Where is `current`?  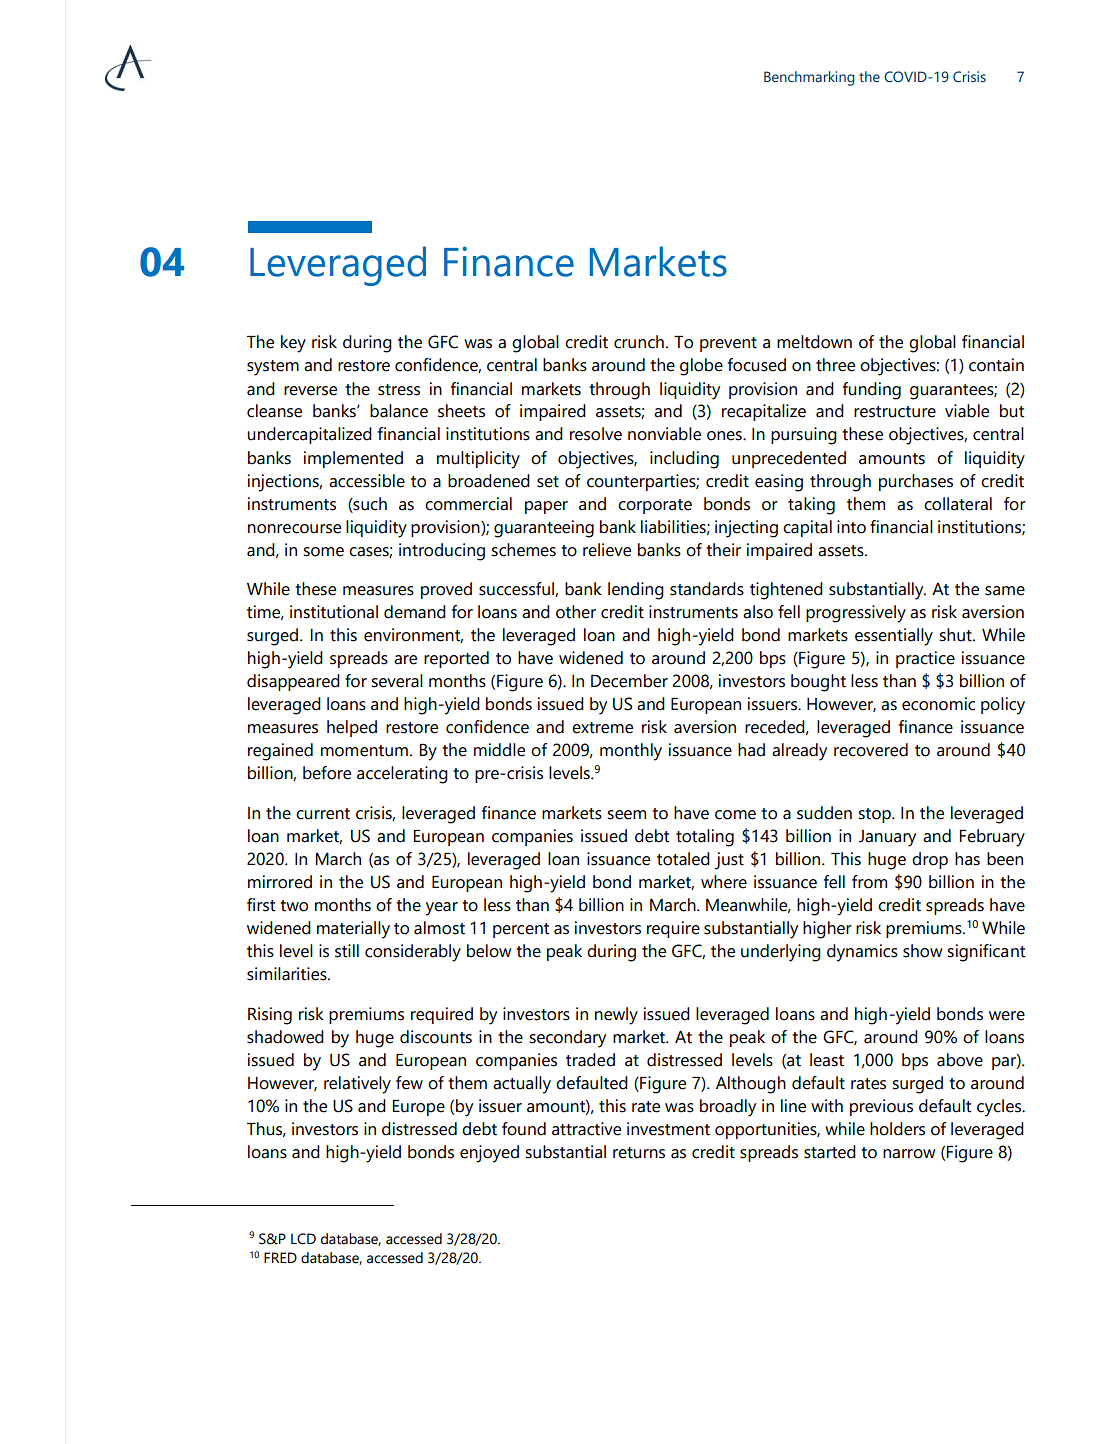
current is located at coordinates (323, 814).
